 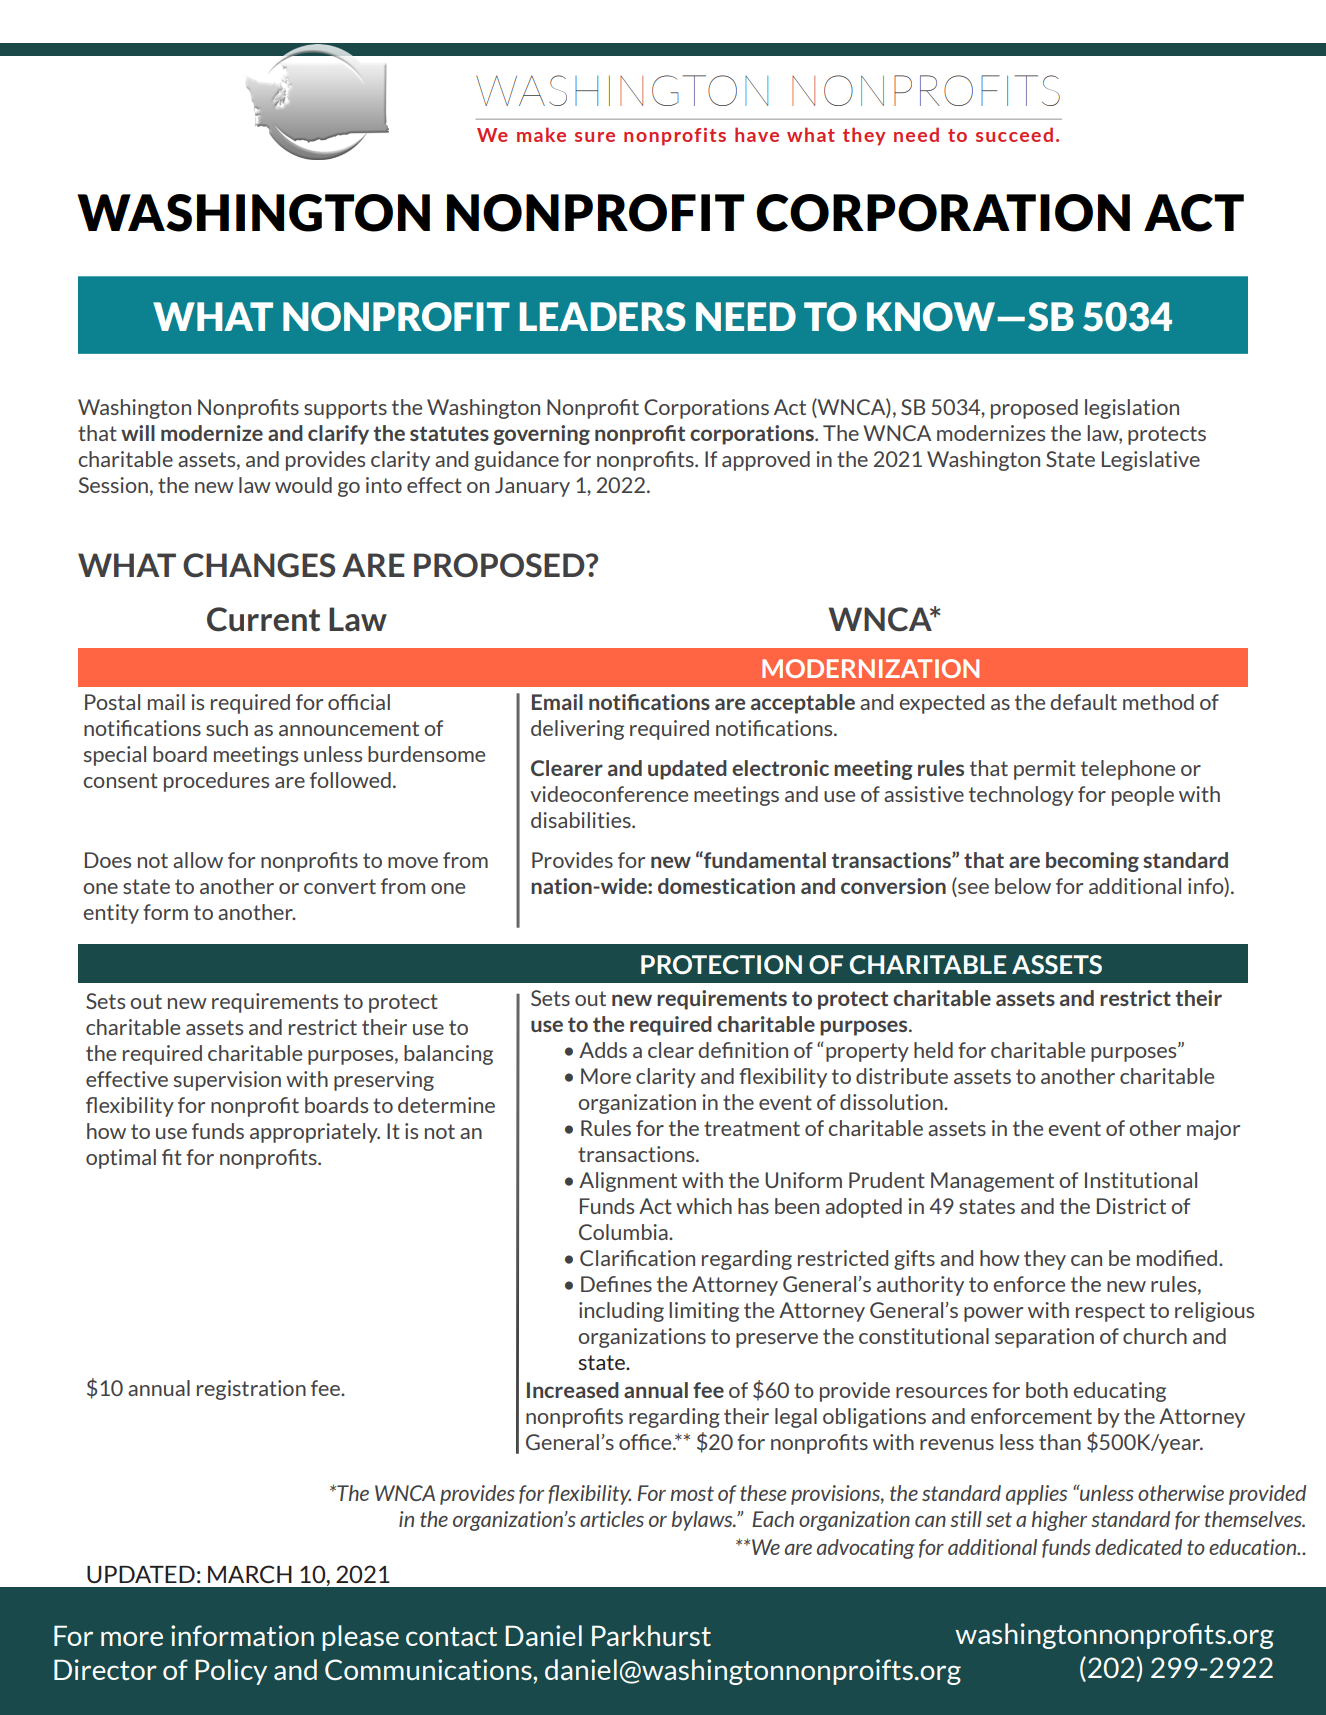 What do you see at coordinates (637, 1258) in the document?
I see `Clarification` at bounding box center [637, 1258].
